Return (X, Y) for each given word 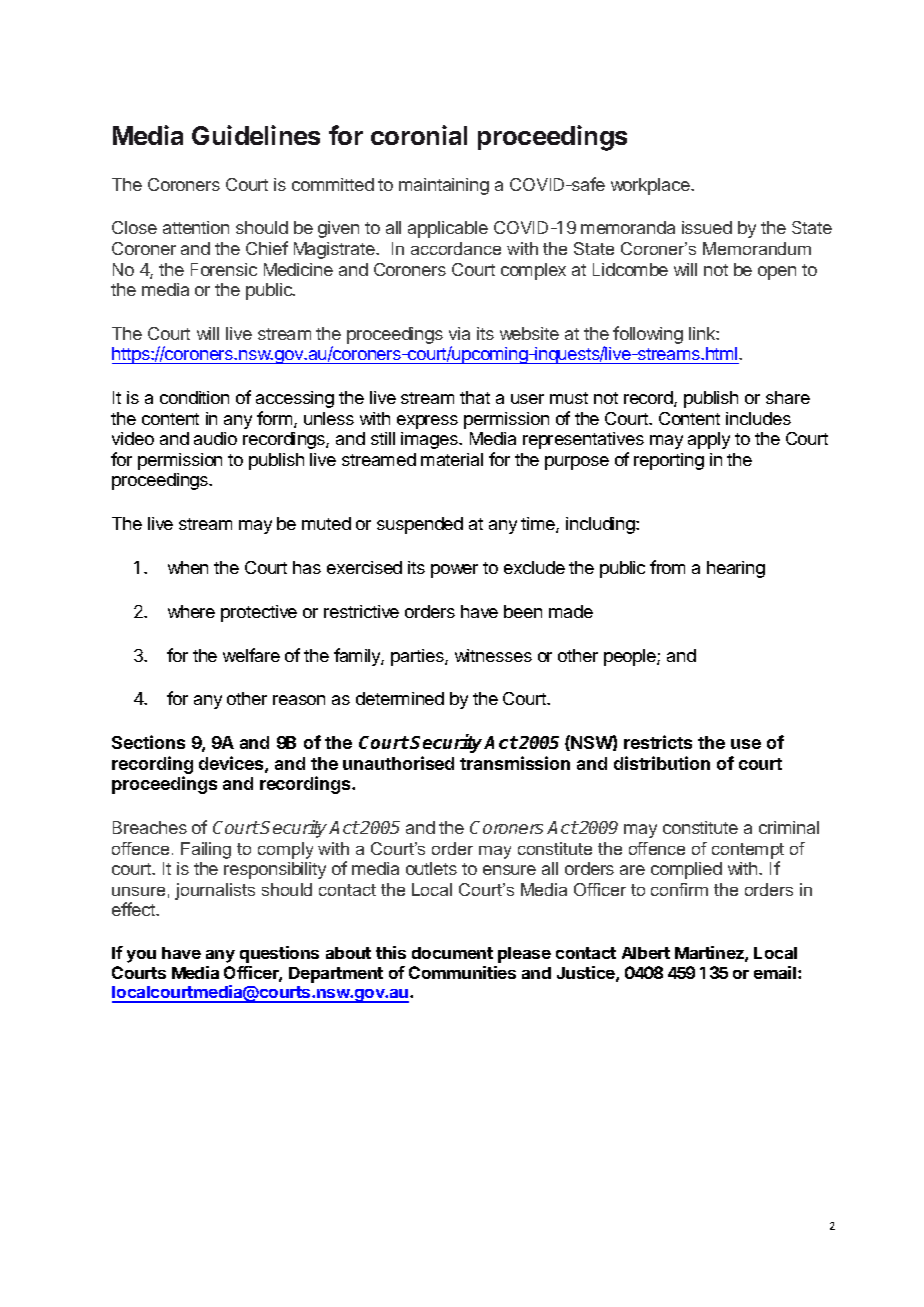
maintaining (444, 186)
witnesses (493, 655)
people (631, 657)
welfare (251, 655)
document (452, 953)
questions (279, 954)
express (427, 422)
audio (215, 438)
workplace (651, 186)
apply (709, 440)
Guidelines (256, 135)
